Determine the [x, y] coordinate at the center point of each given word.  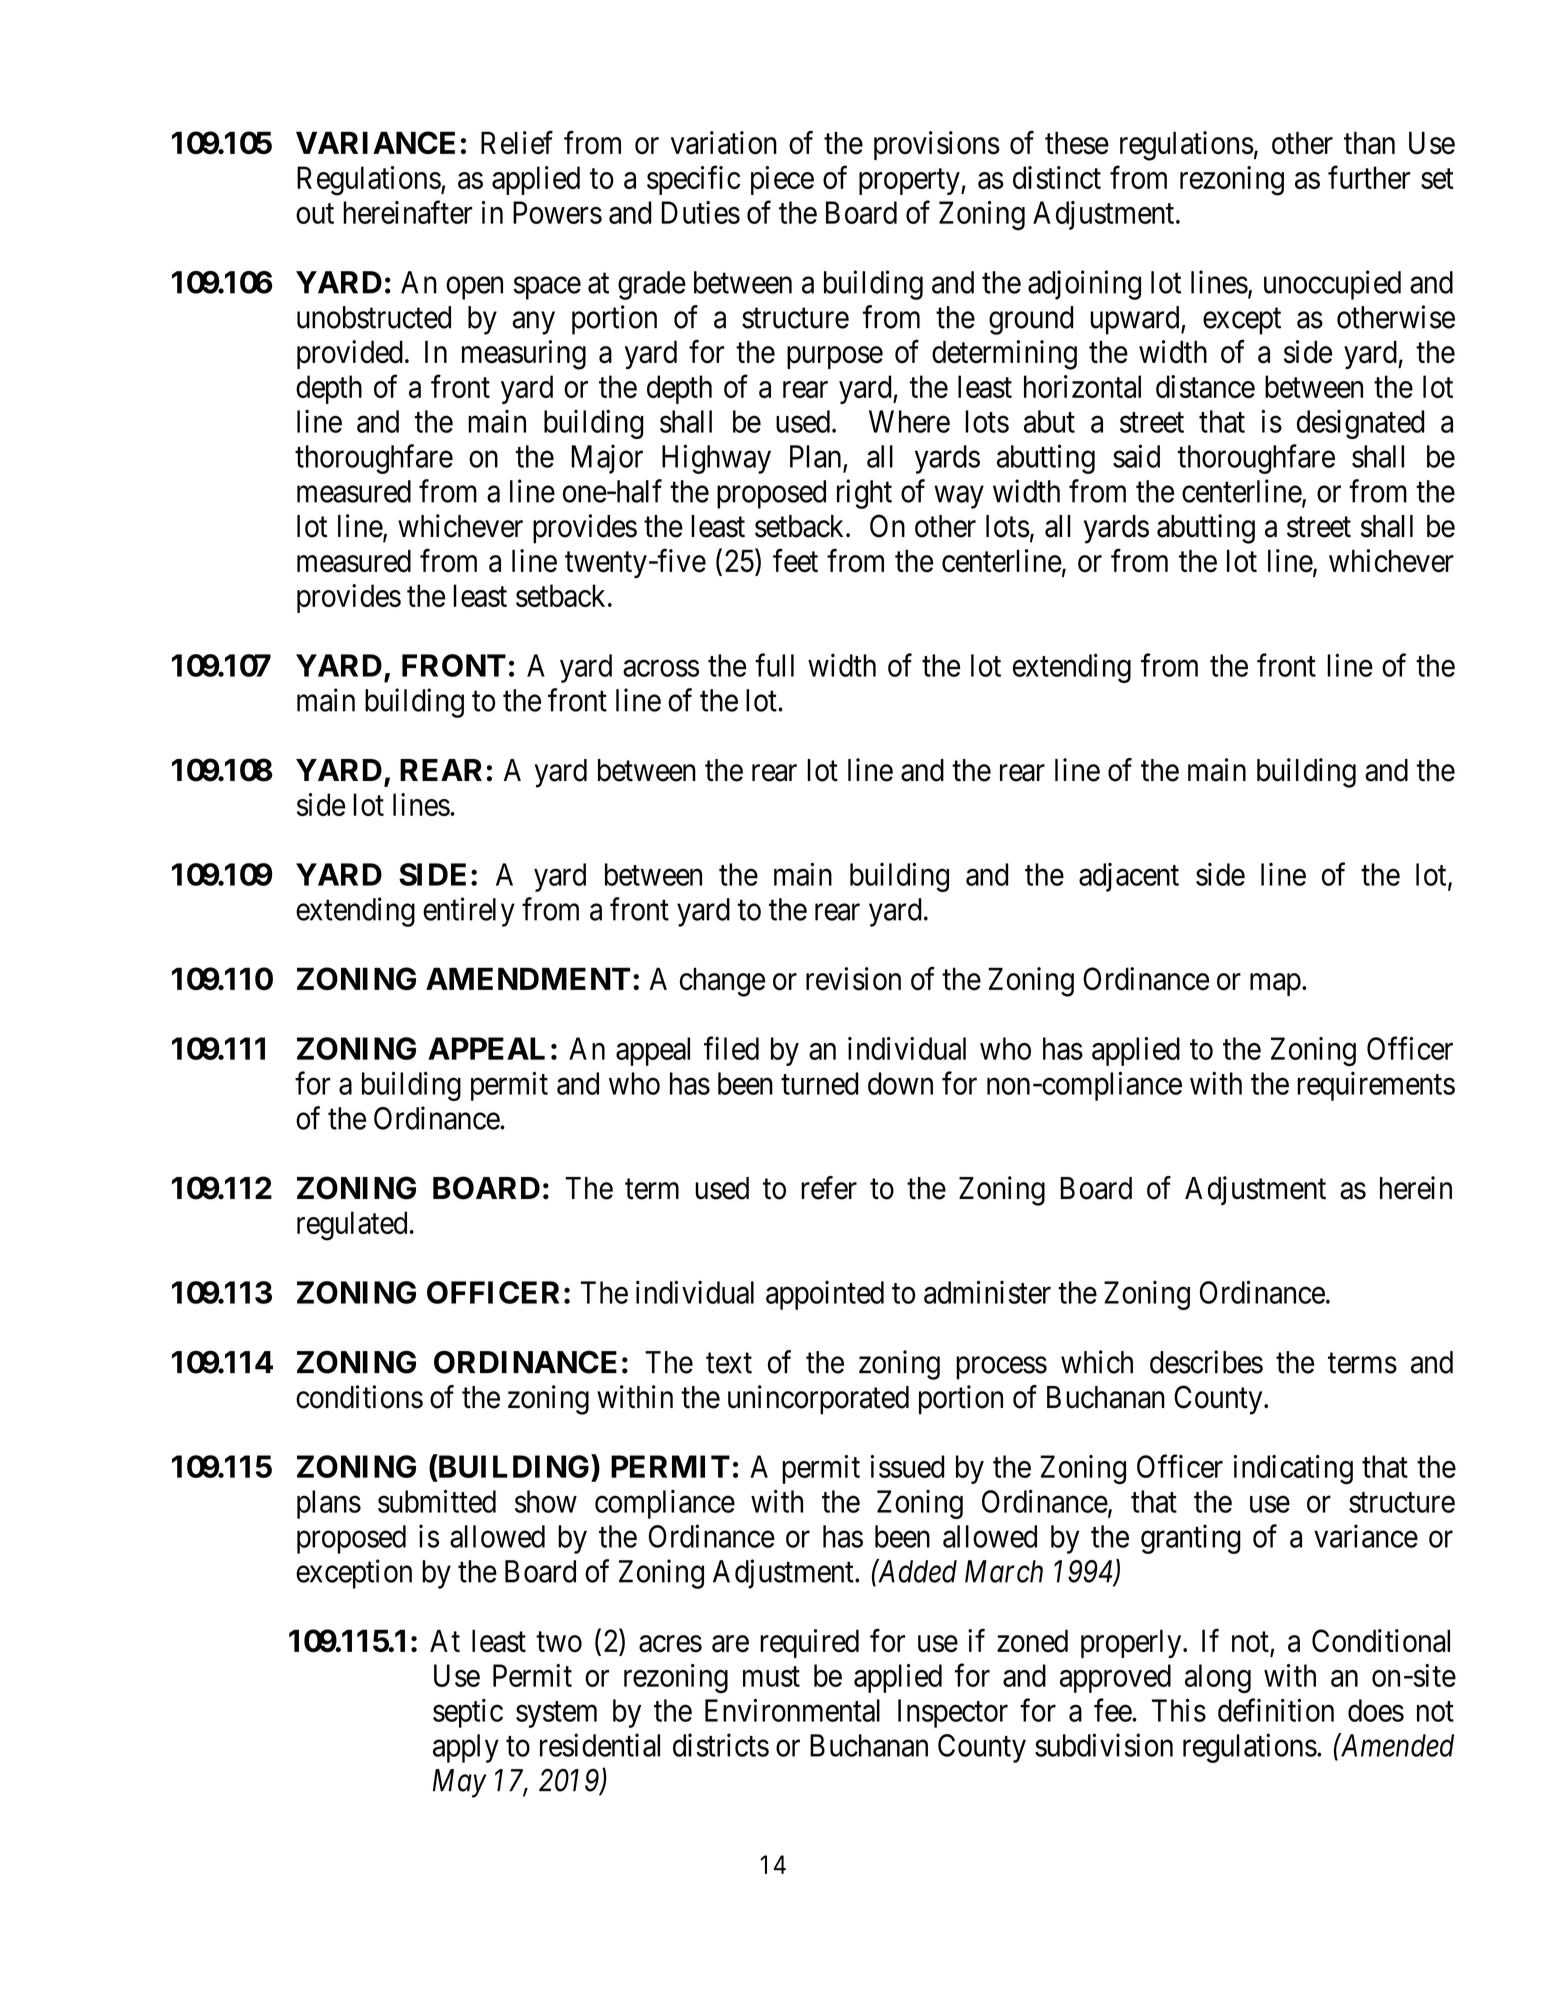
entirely [469, 912]
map [1275, 985]
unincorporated [818, 1400]
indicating [1293, 1469]
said [1136, 456]
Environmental [792, 1710]
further [1369, 177]
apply [466, 1748]
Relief [517, 143]
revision [853, 979]
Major [607, 459]
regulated [352, 1226]
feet [795, 561]
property [910, 182]
